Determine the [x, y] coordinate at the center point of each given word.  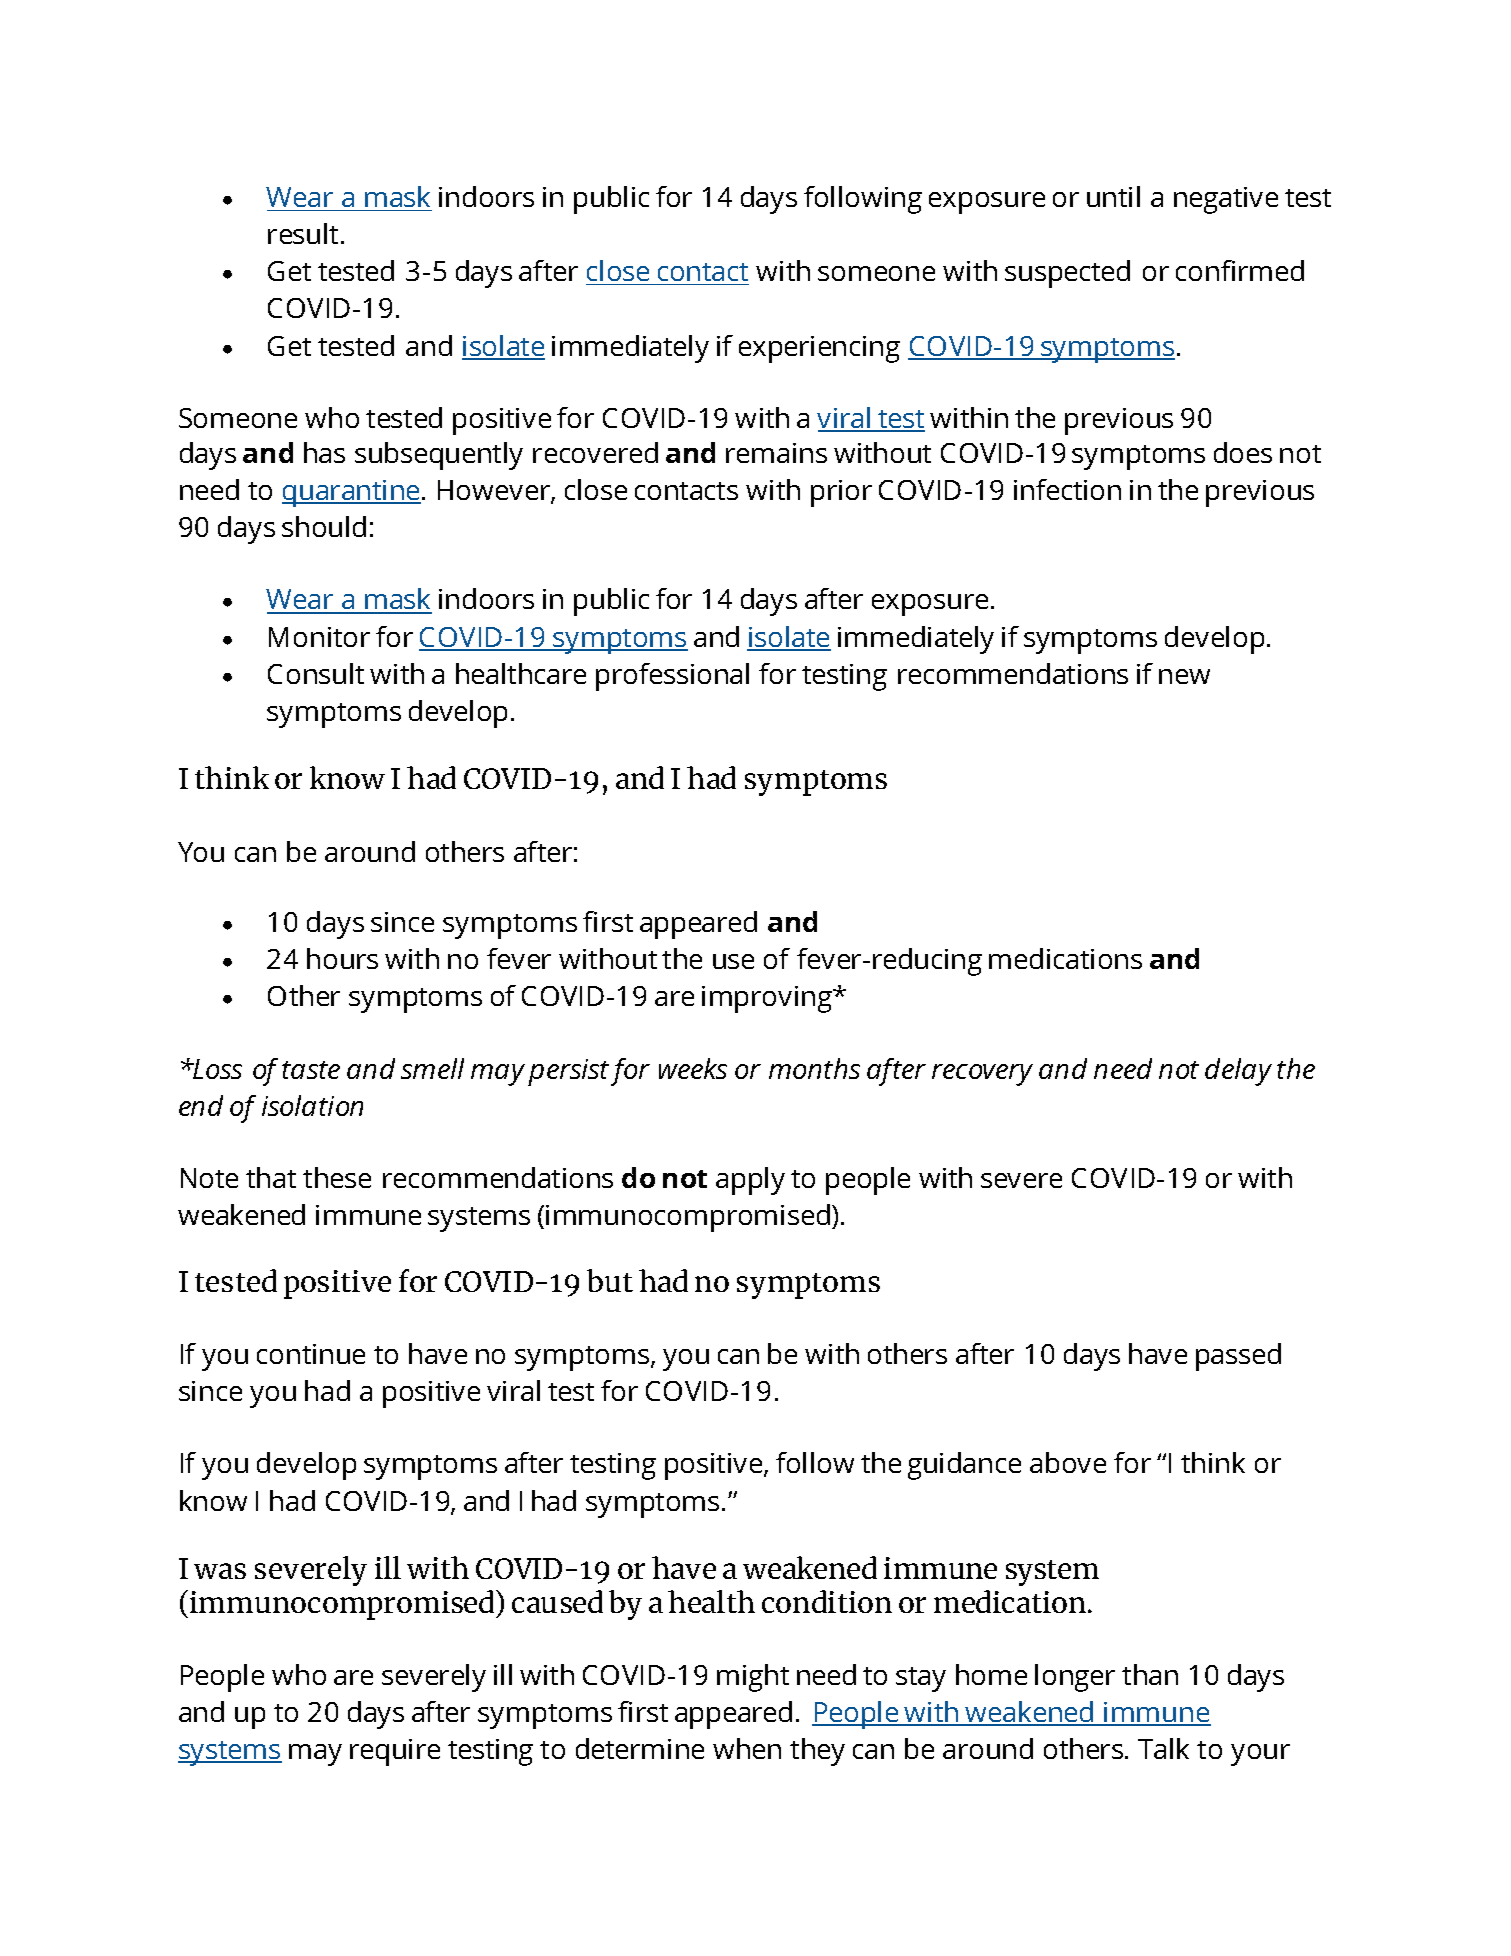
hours [342, 958]
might [753, 1678]
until [1113, 196]
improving [768, 999]
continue [311, 1354]
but [610, 1280]
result [305, 233]
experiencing [819, 349]
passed [1238, 1357]
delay [1238, 1072]
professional [672, 677]
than [1150, 1674]
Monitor [319, 637]
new [1184, 676]
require [395, 1752]
